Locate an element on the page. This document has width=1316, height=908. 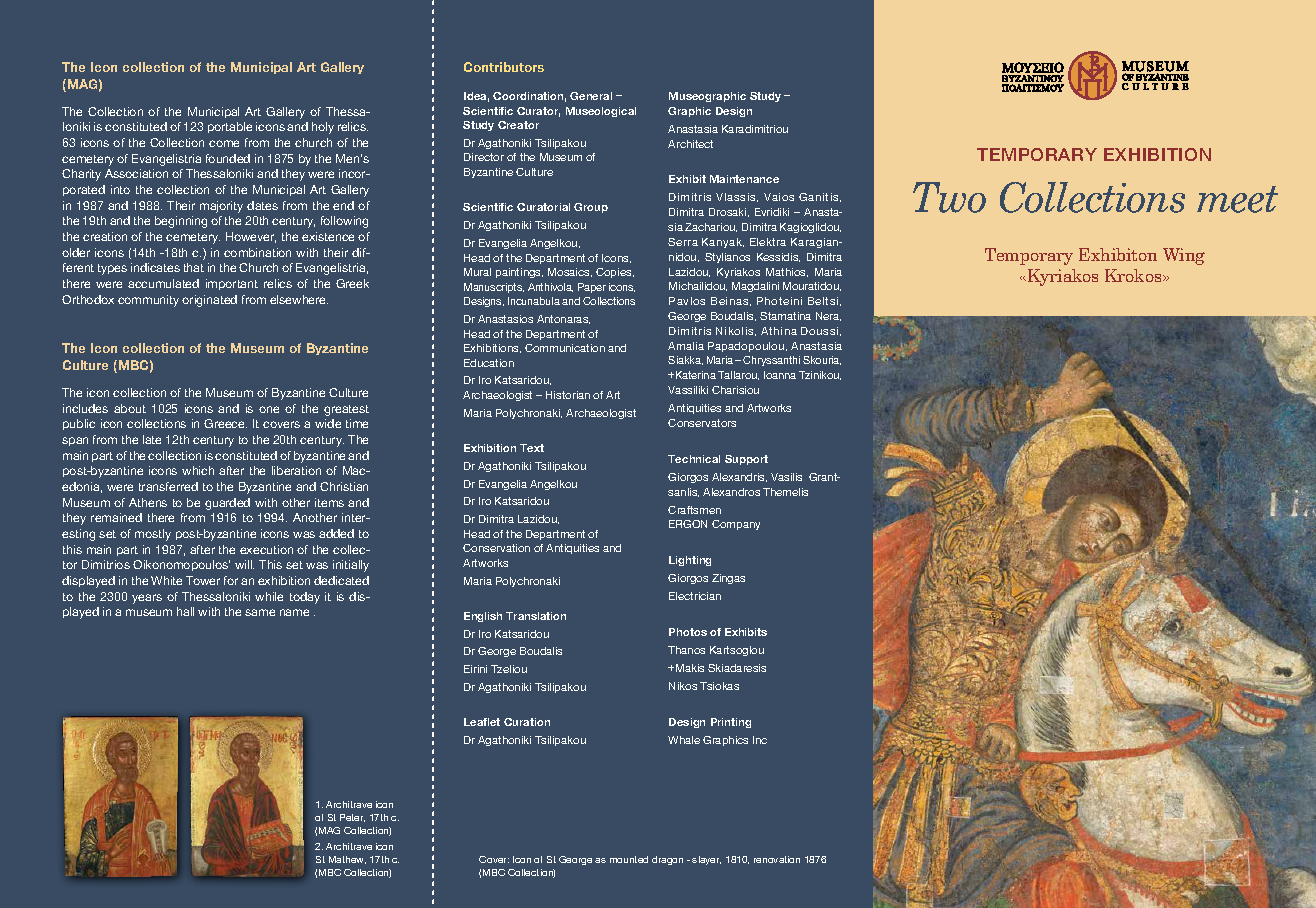
Company is located at coordinates (736, 525).
